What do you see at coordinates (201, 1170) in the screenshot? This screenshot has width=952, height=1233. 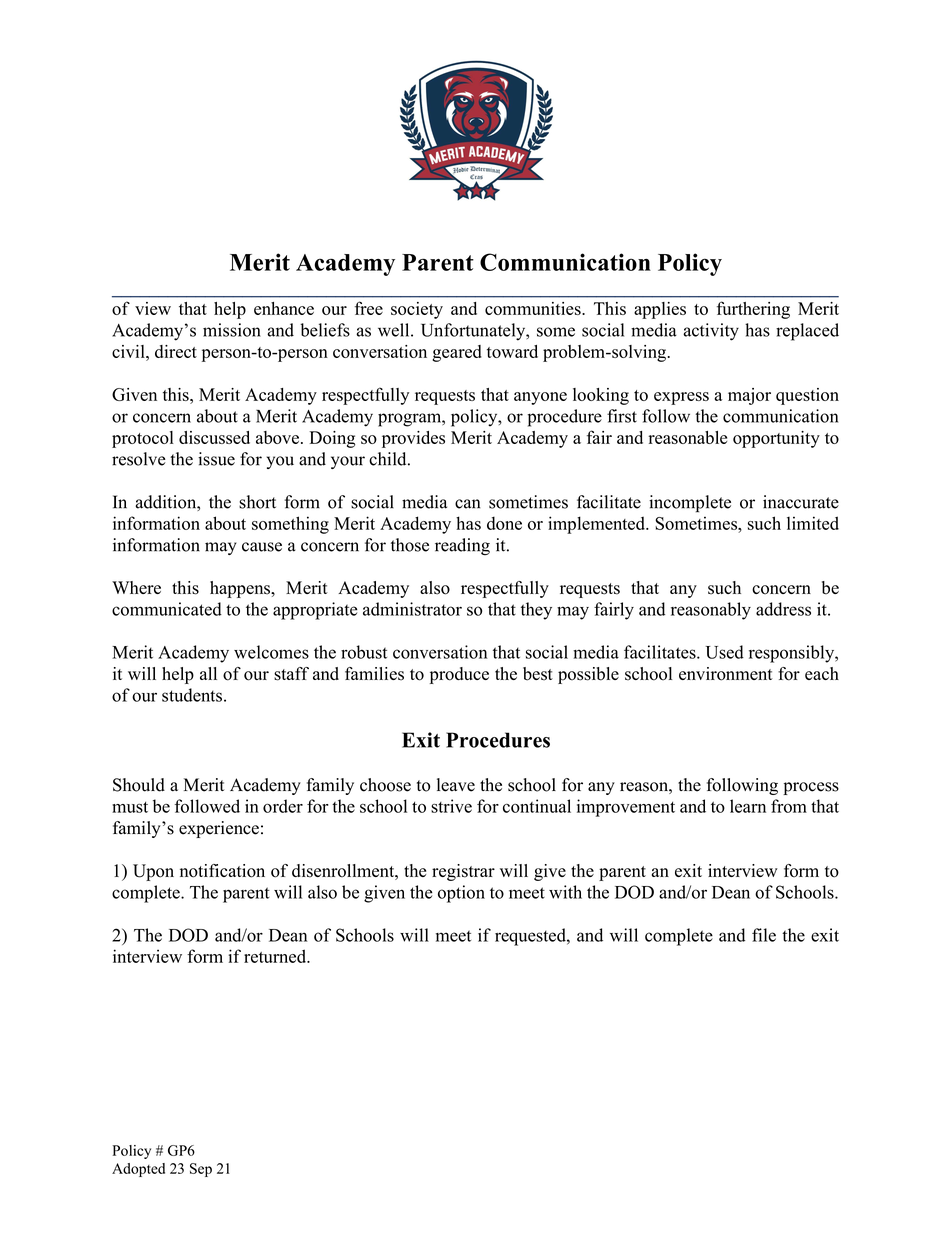 I see `Sep` at bounding box center [201, 1170].
